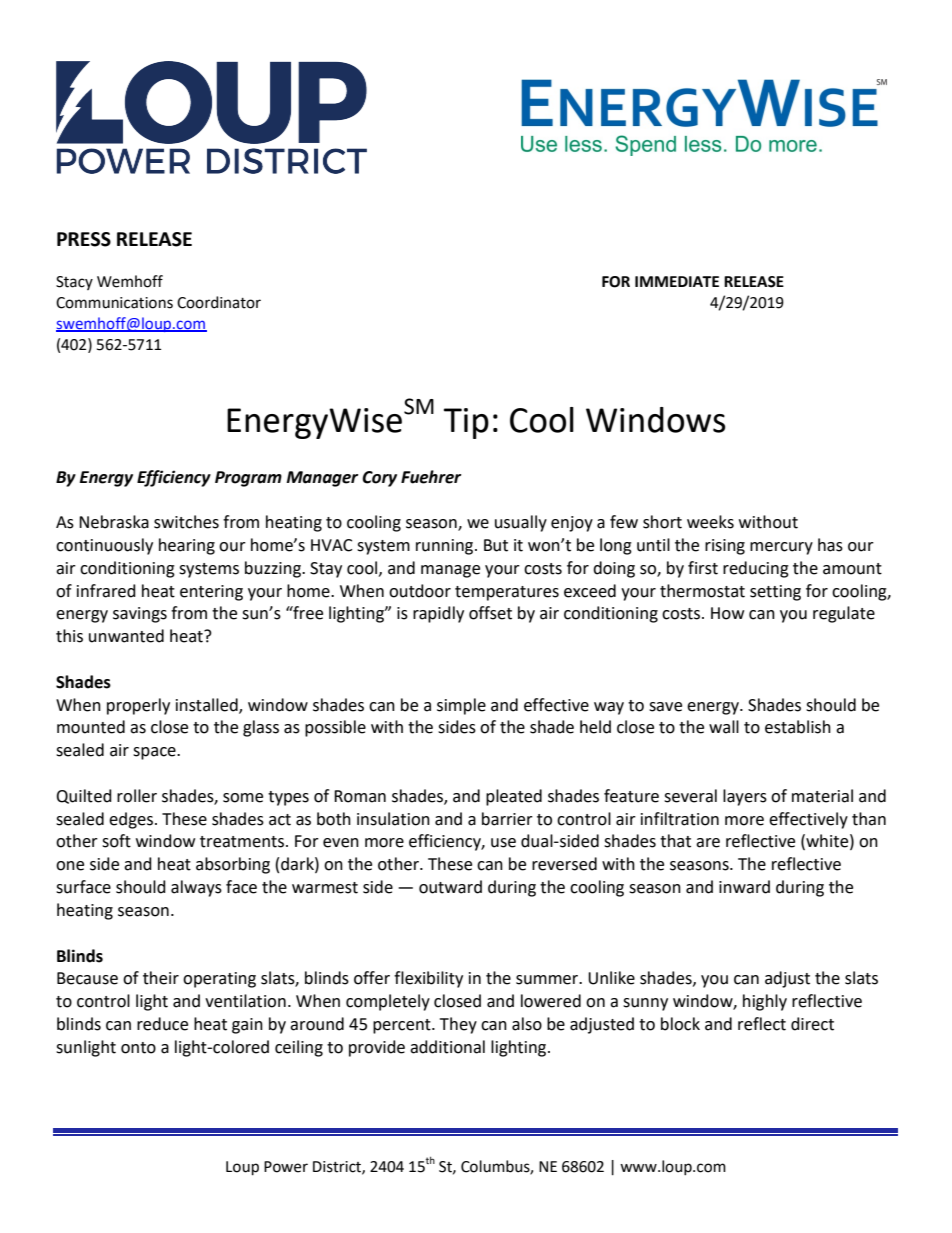 The height and width of the page is (1233, 952). Describe the element at coordinates (466, 423) in the page. I see `Tip` at that location.
